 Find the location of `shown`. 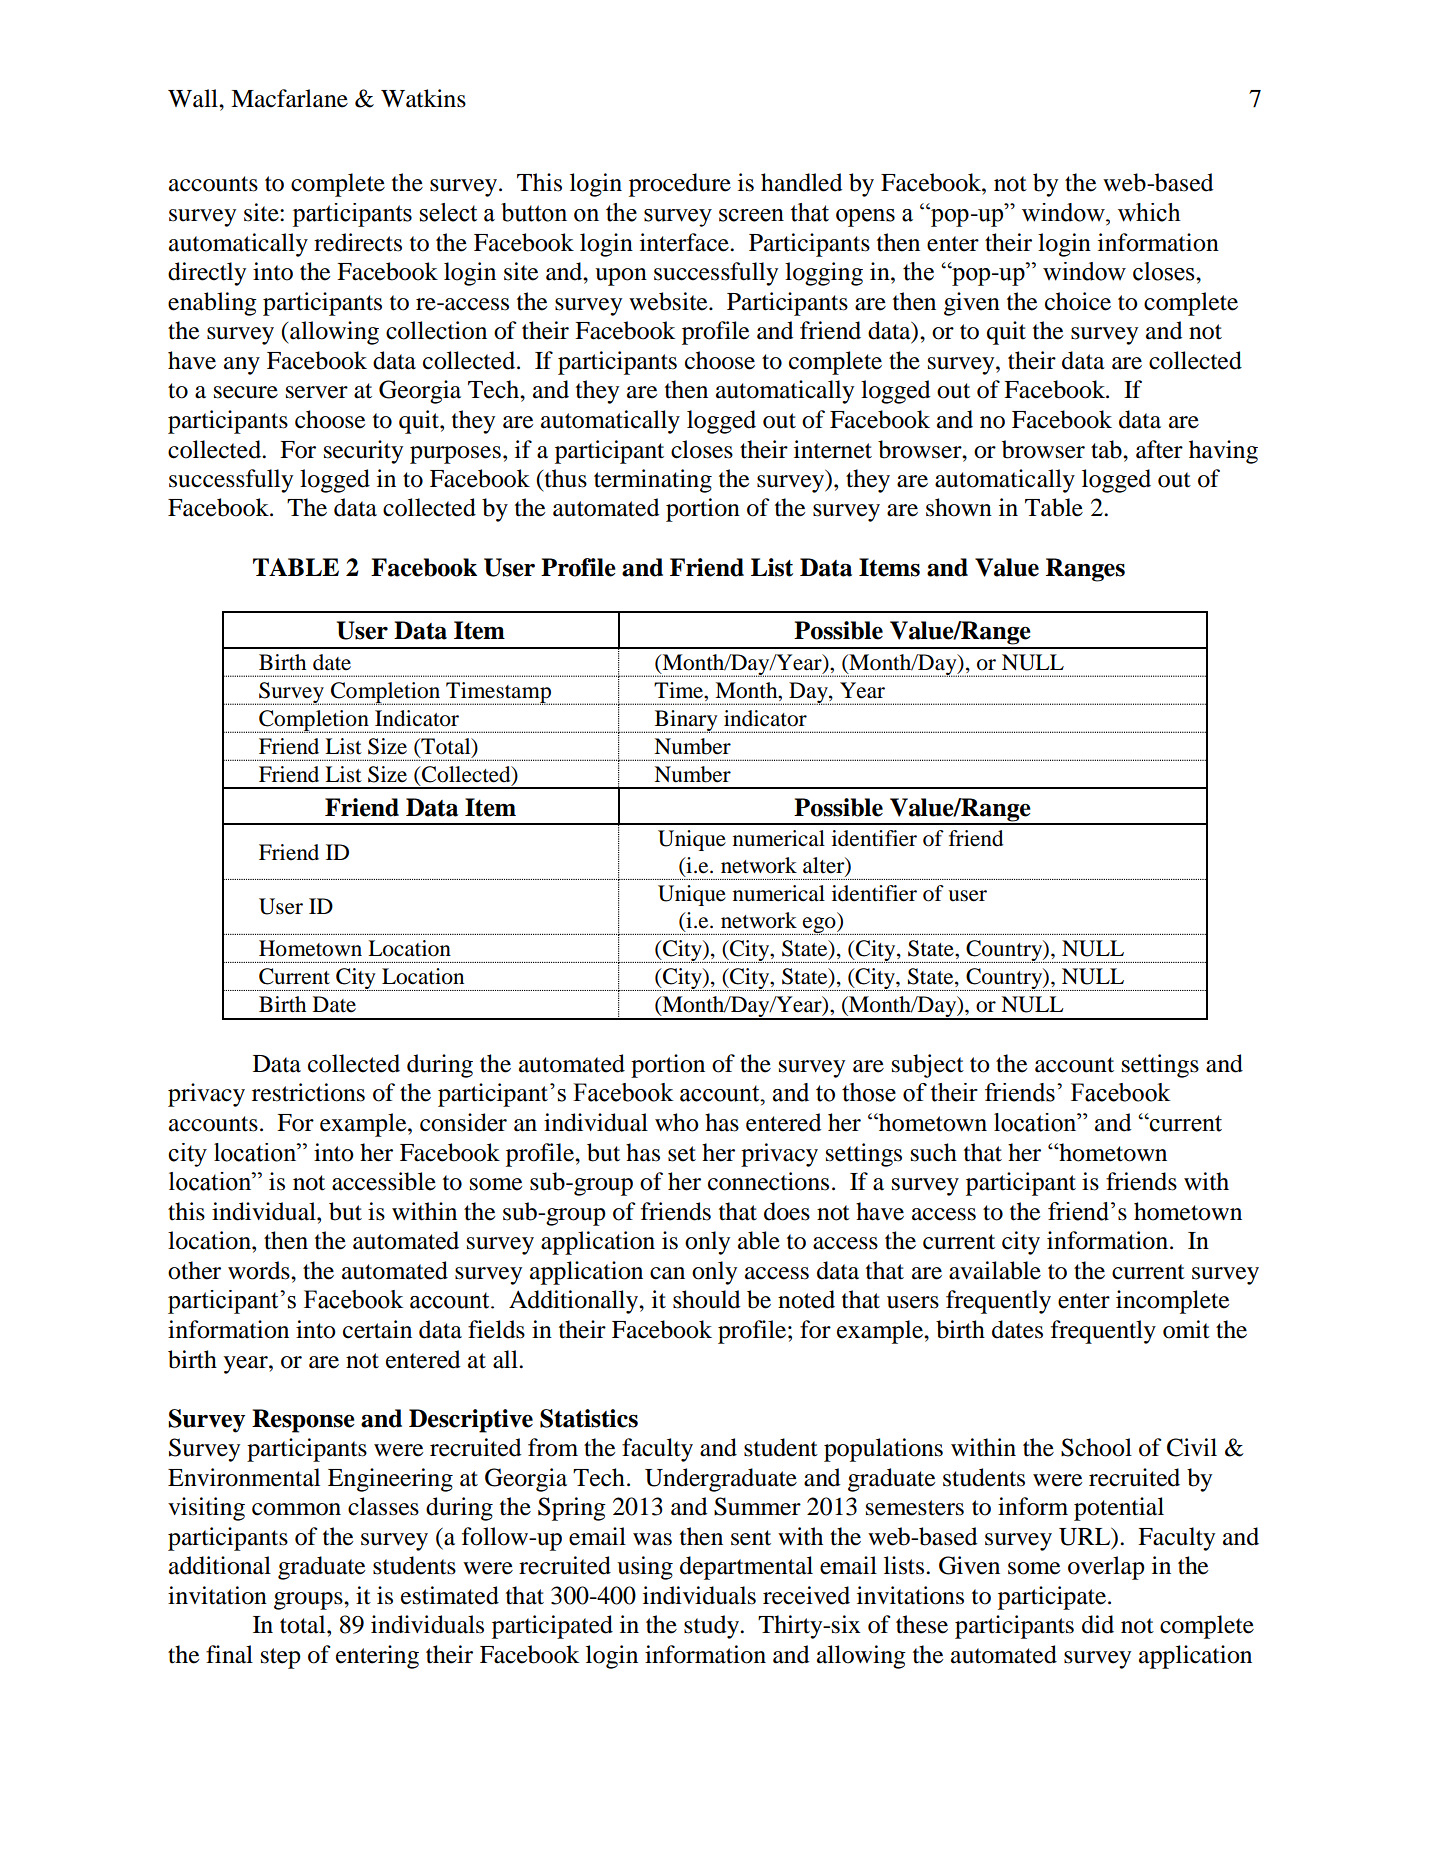

shown is located at coordinates (959, 507).
